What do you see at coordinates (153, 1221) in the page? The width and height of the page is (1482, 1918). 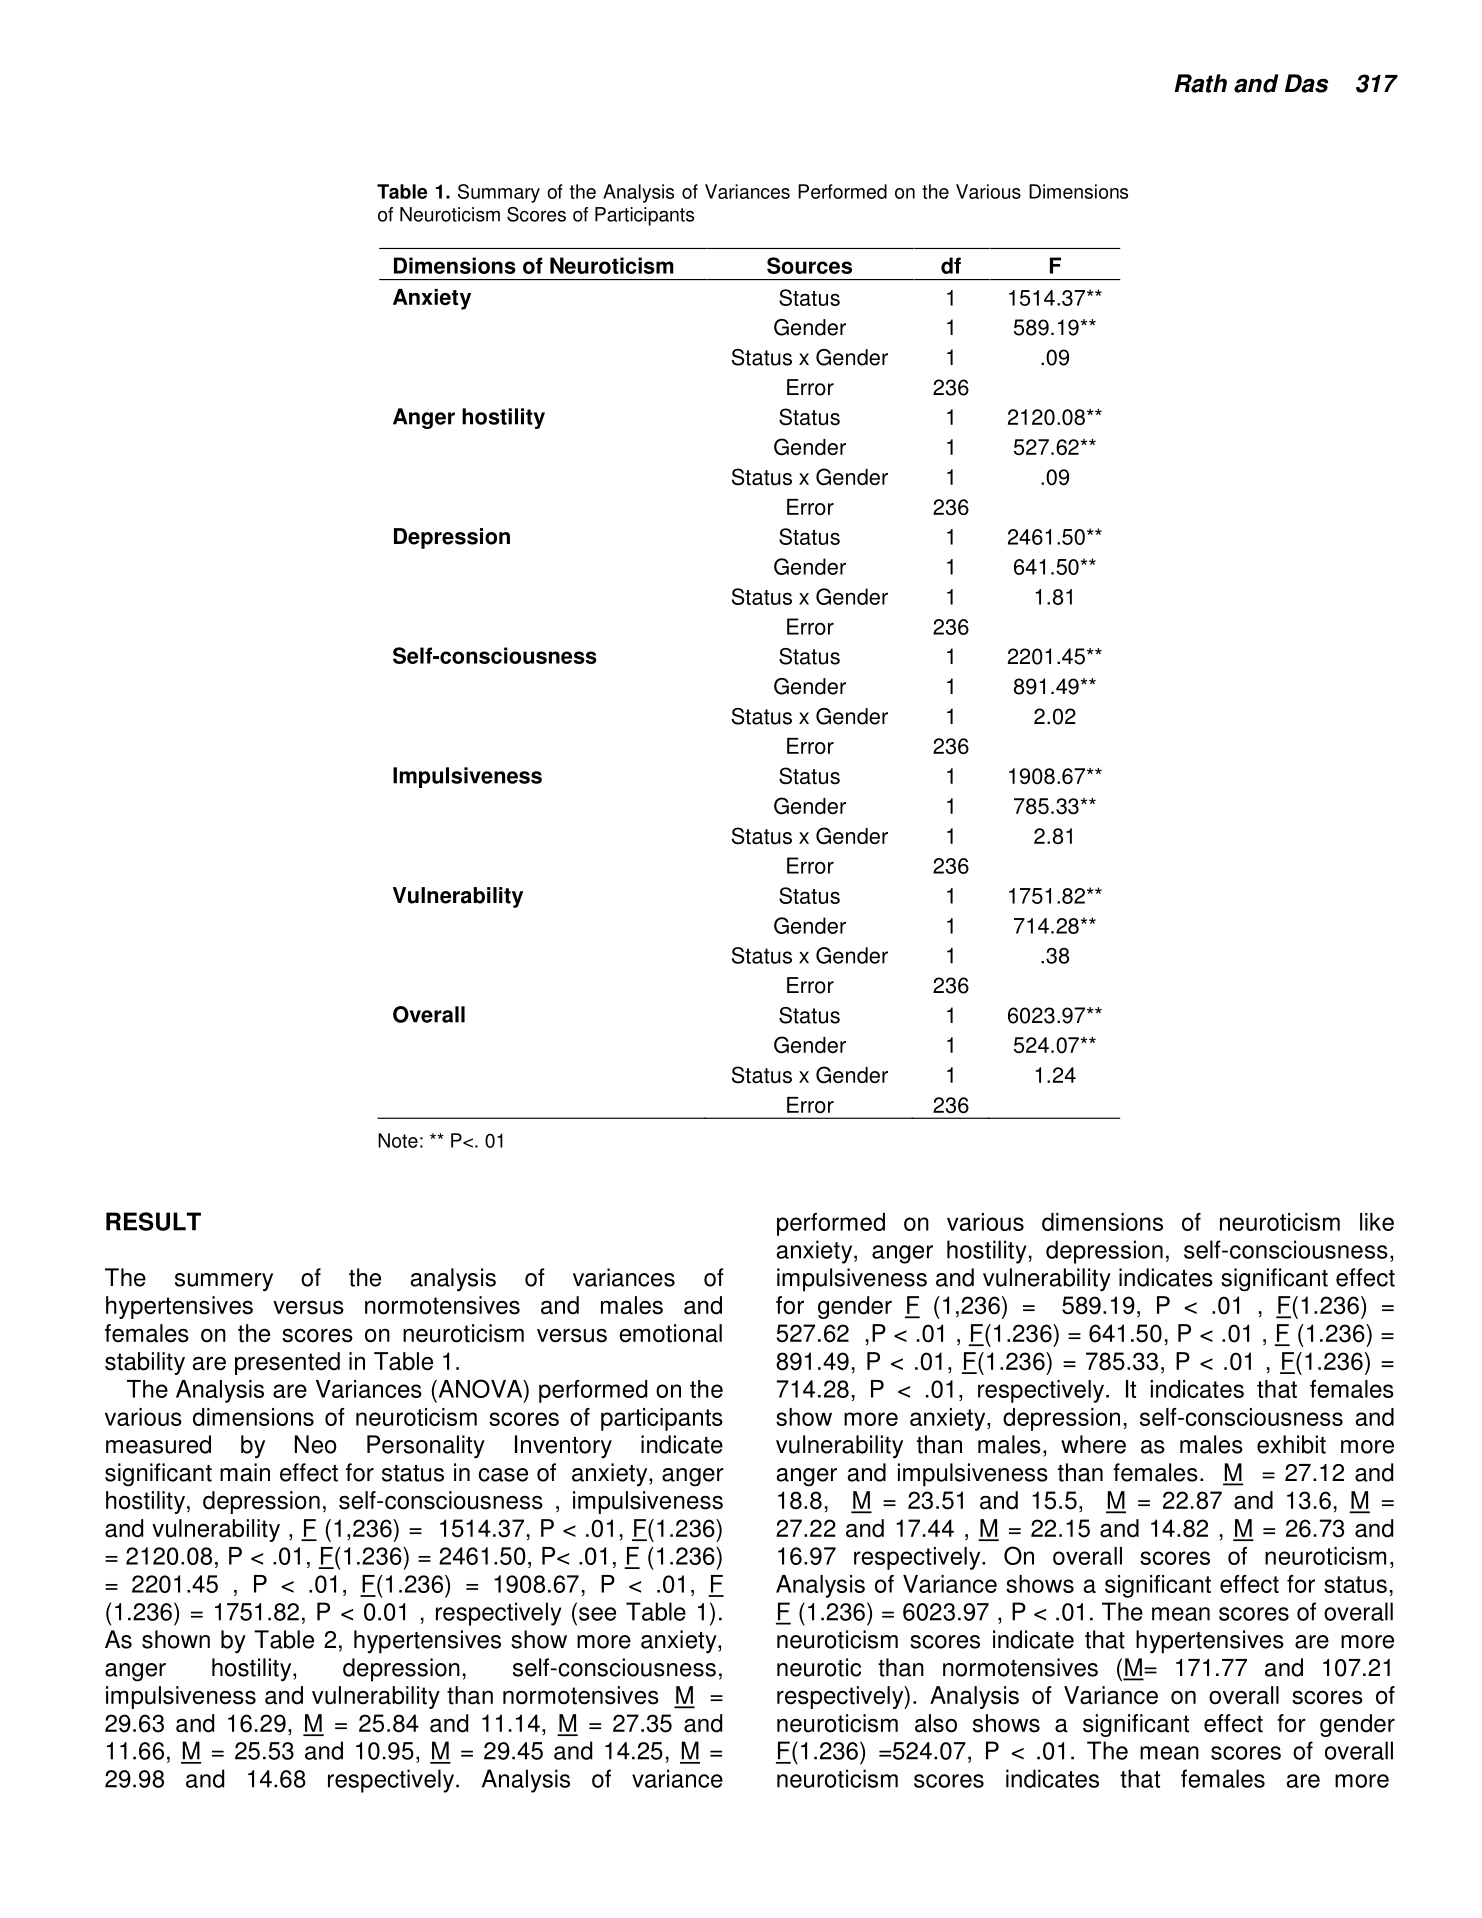 I see `RESULT` at bounding box center [153, 1221].
